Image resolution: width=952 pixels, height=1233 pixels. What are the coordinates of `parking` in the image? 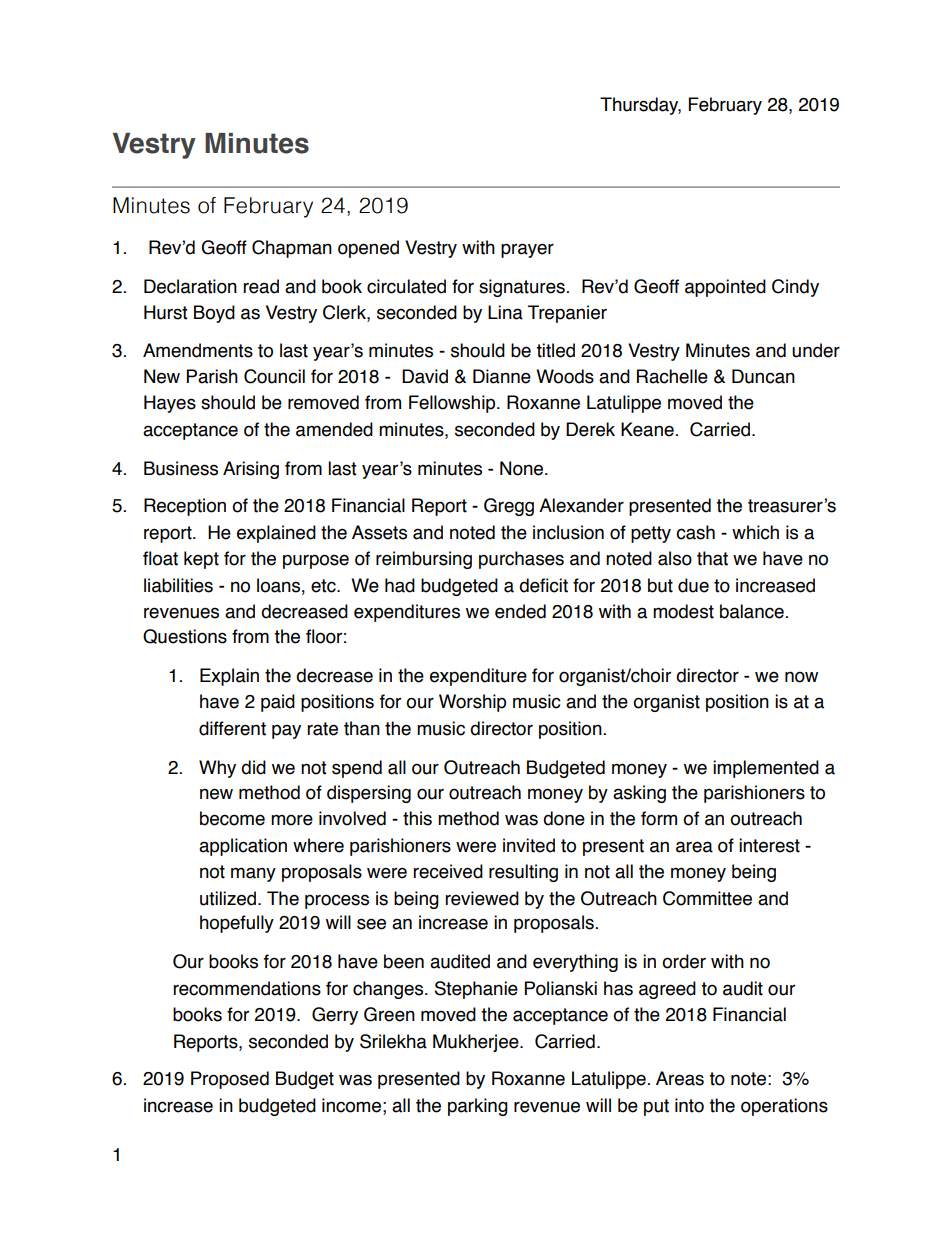 It's located at (478, 1107).
